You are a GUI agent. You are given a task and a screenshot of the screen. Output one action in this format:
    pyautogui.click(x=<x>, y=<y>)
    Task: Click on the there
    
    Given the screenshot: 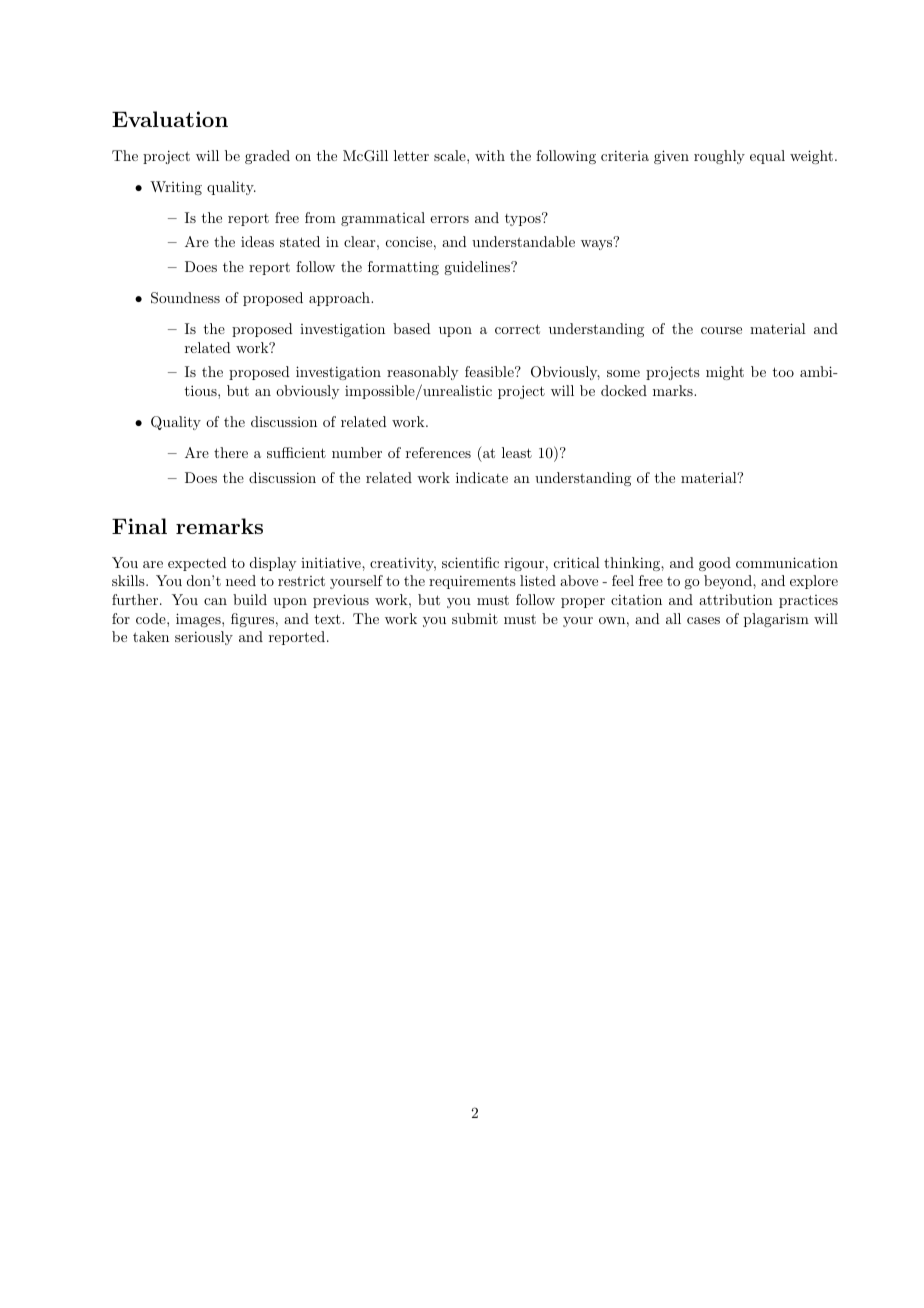 What is the action you would take?
    pyautogui.click(x=231, y=452)
